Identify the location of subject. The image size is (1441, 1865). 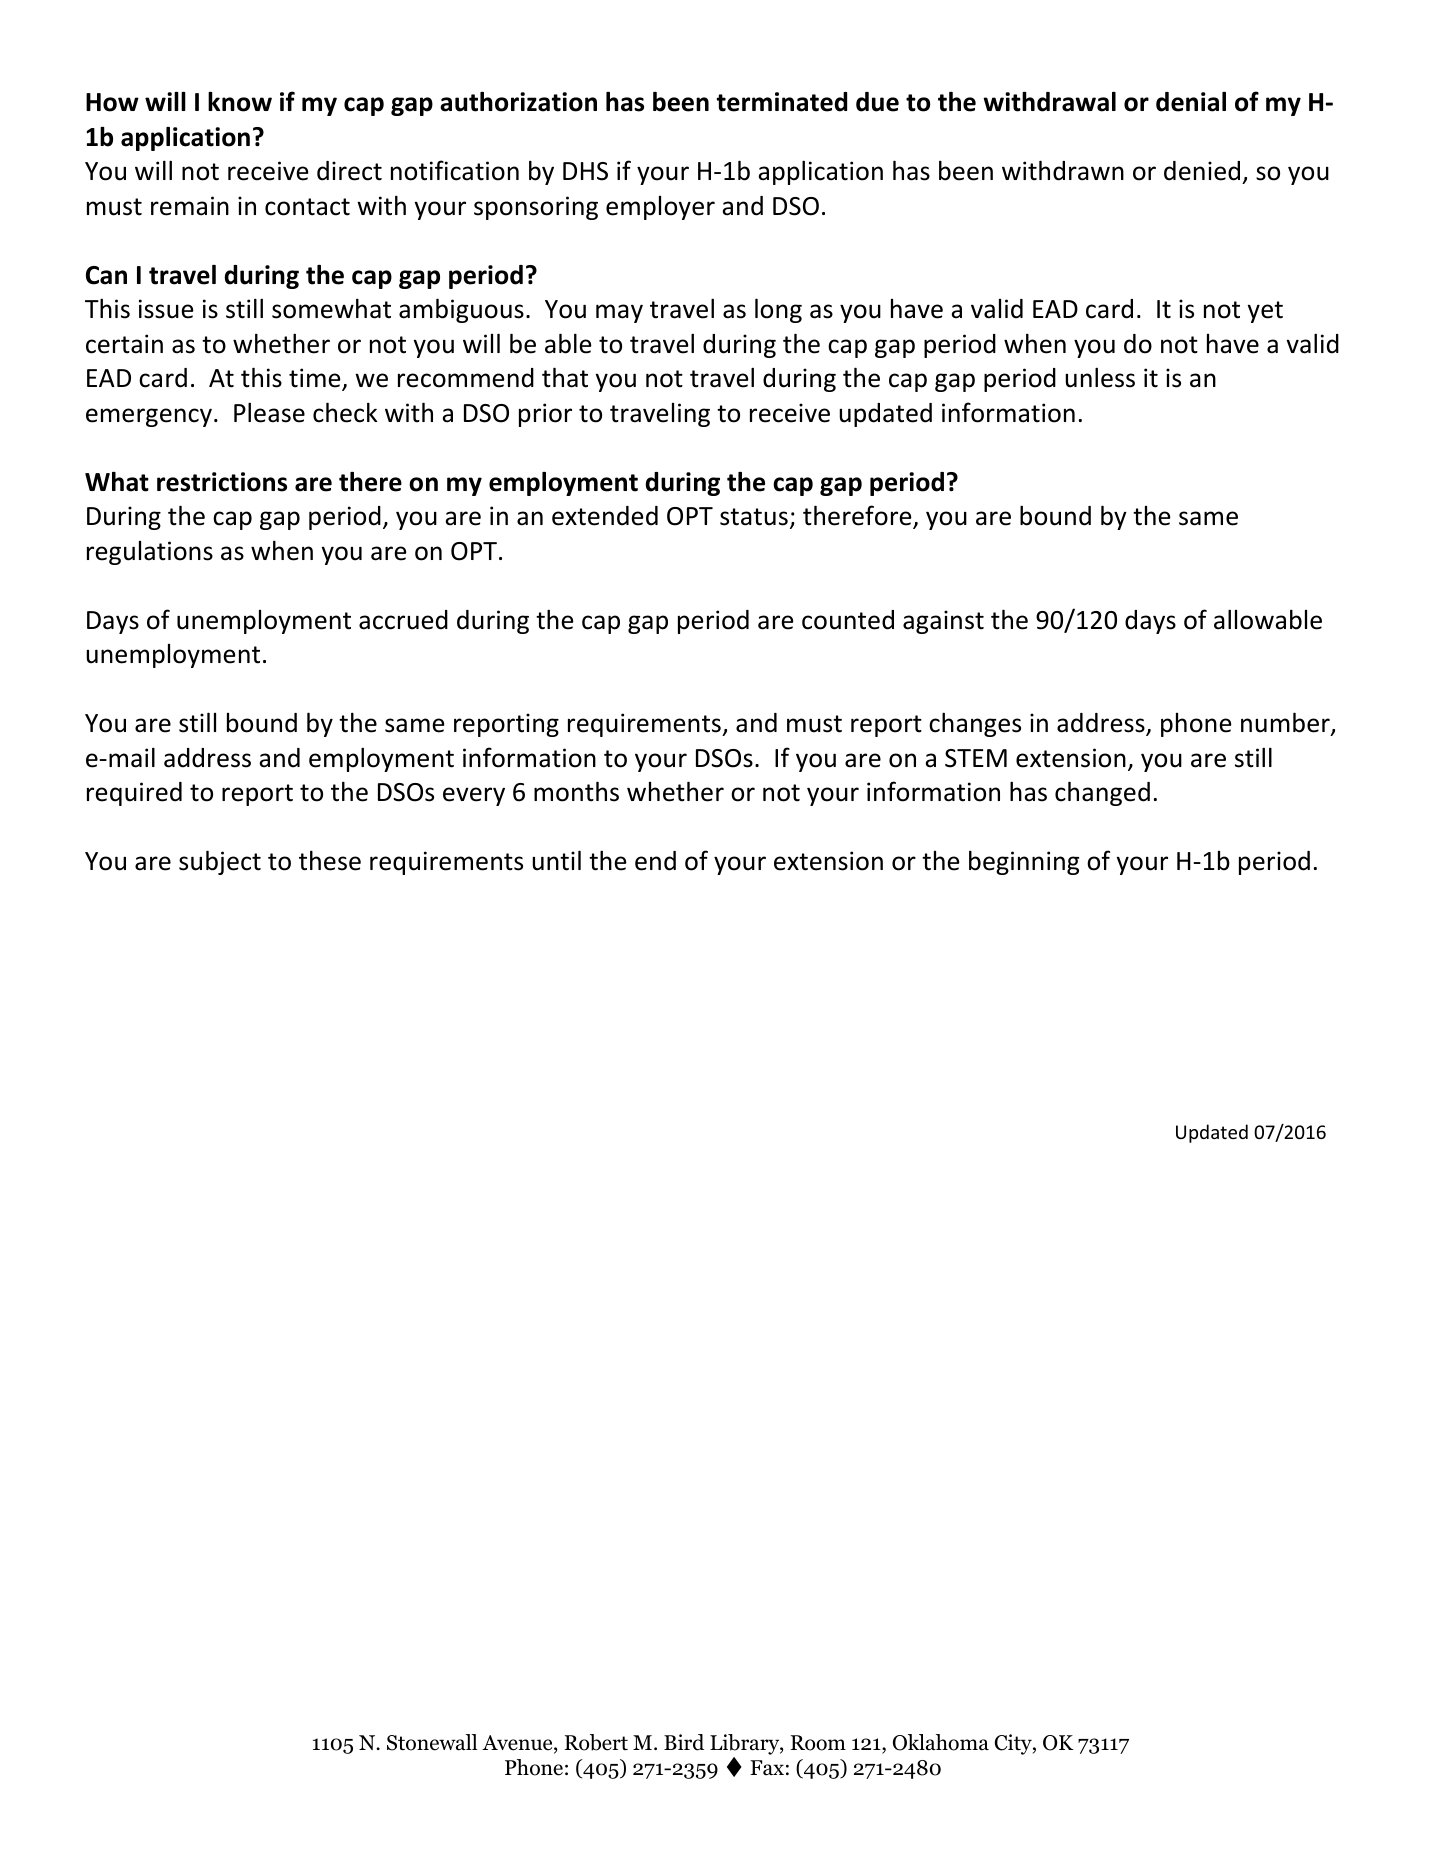
(220, 862).
